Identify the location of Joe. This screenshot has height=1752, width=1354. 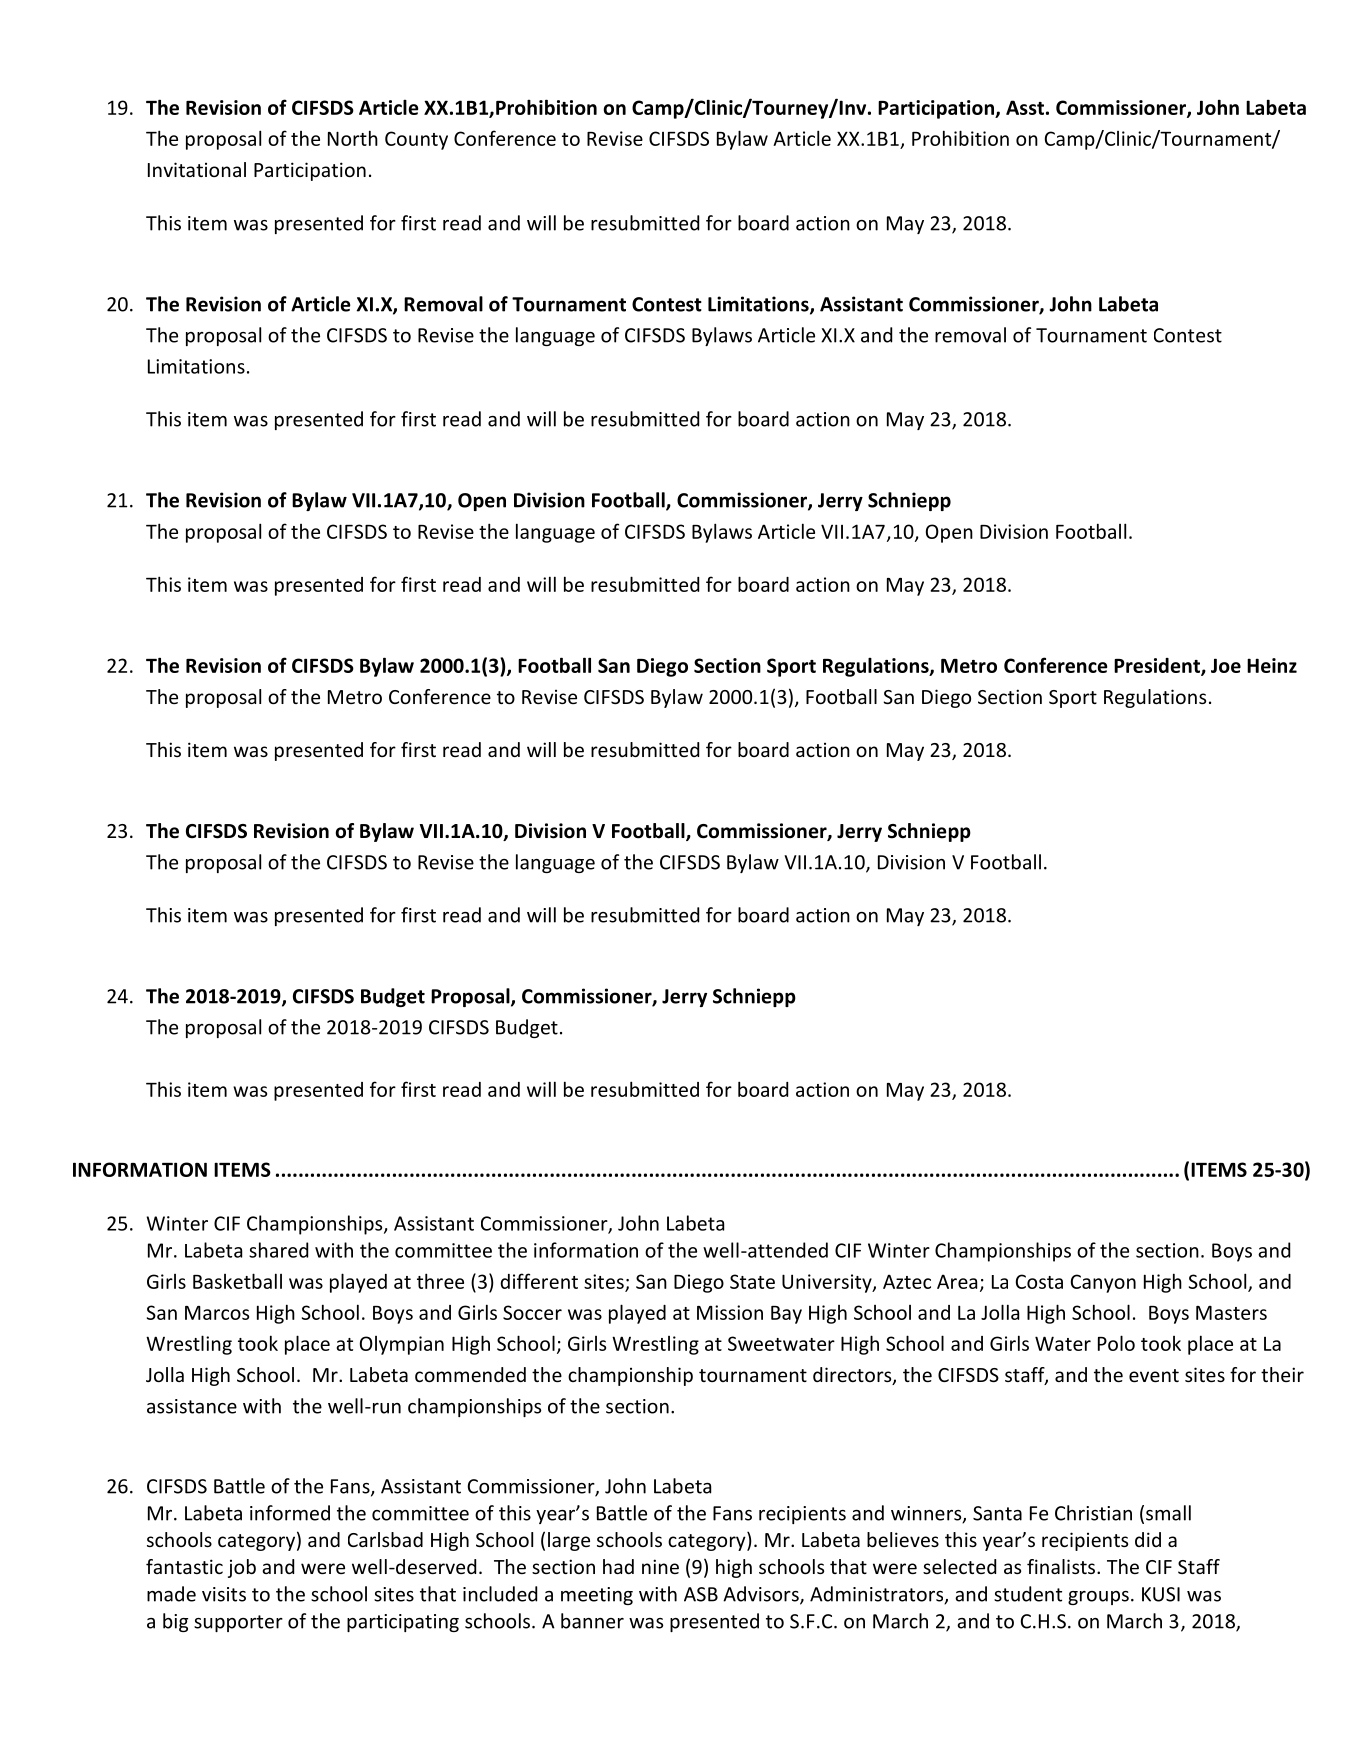
(1226, 665).
